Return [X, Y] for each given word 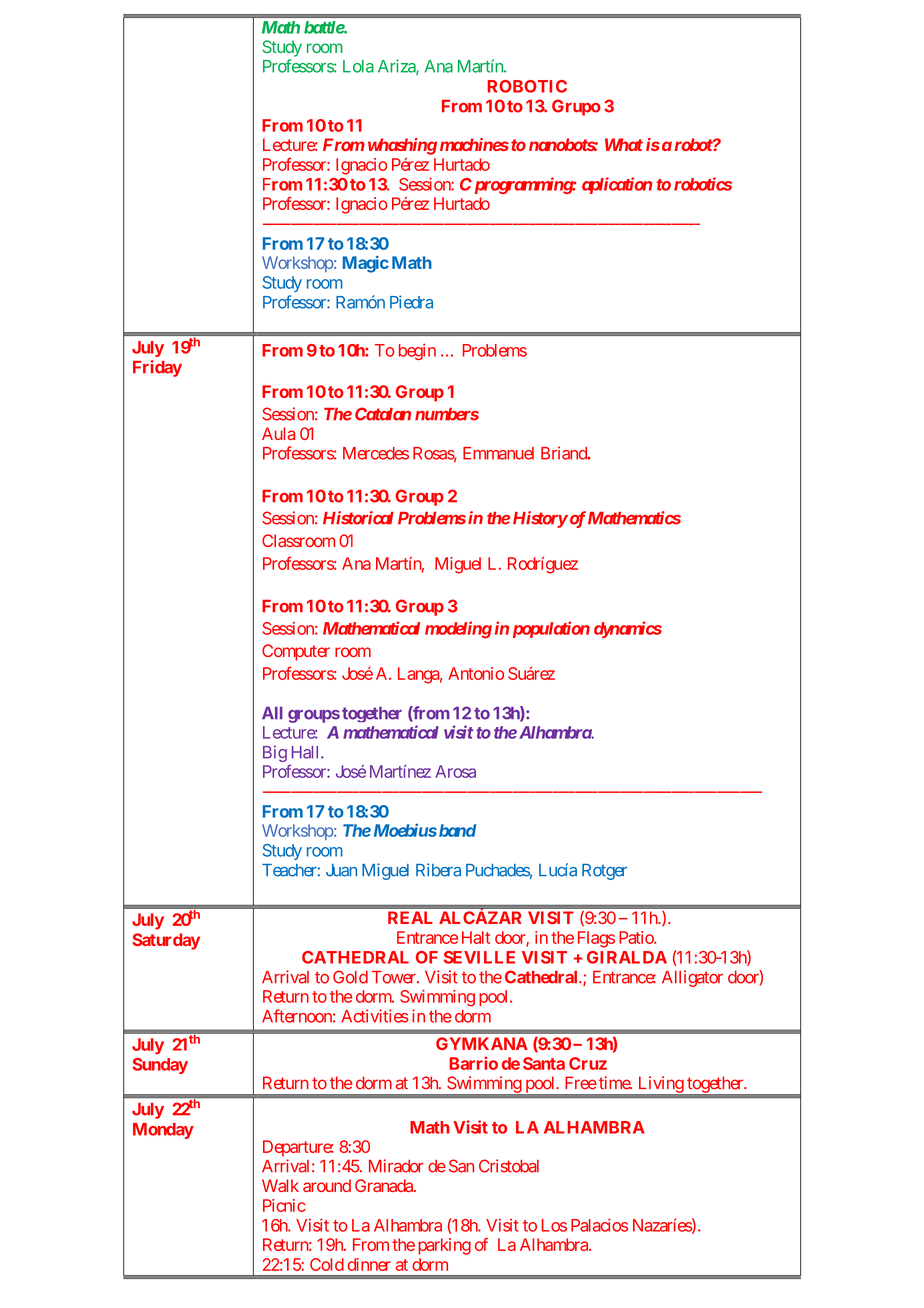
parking [444, 1246]
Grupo [576, 107]
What [624, 144]
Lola [358, 66]
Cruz [588, 1063]
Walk [280, 1185]
